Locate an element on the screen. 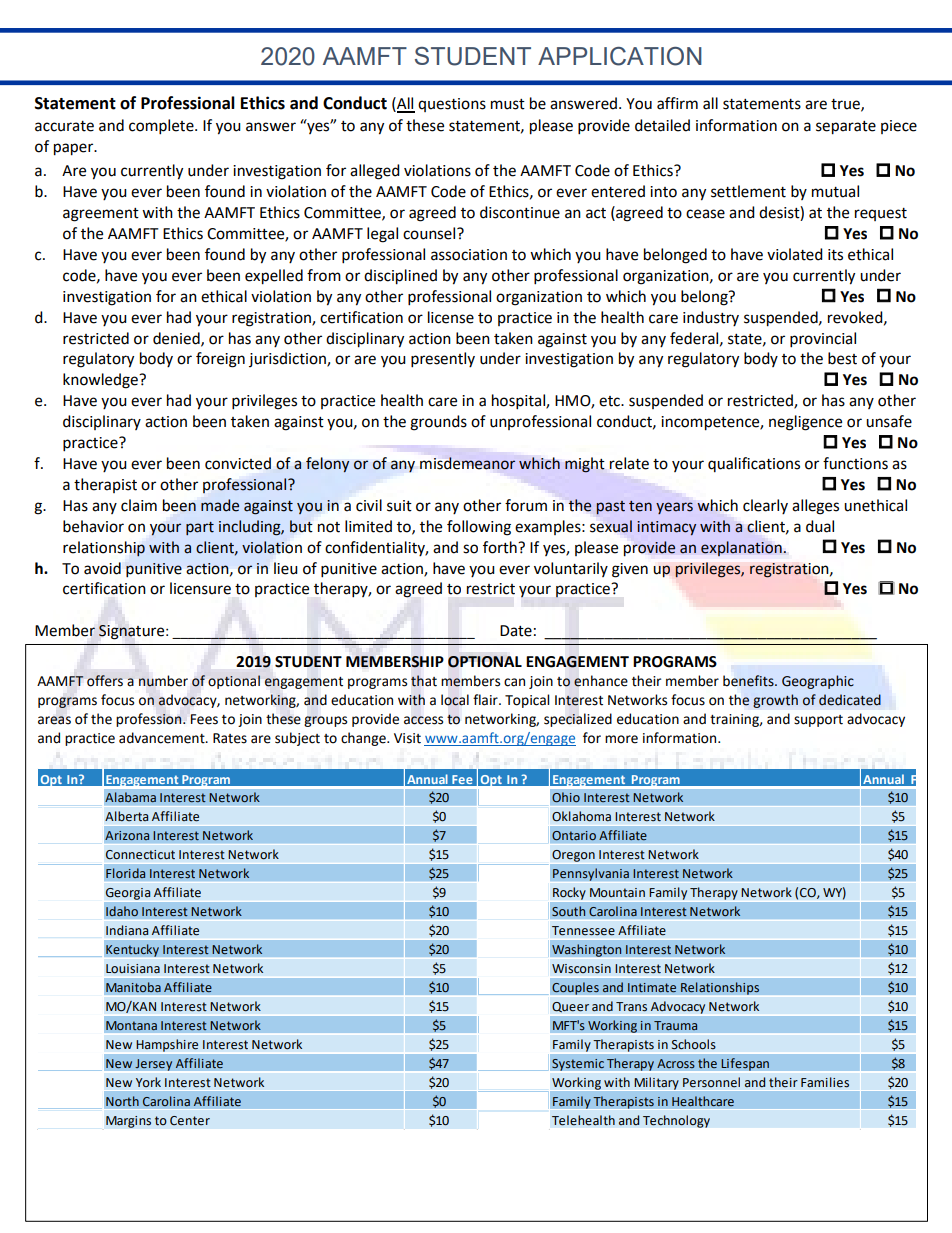 This screenshot has width=952, height=1233. separate is located at coordinates (846, 128).
